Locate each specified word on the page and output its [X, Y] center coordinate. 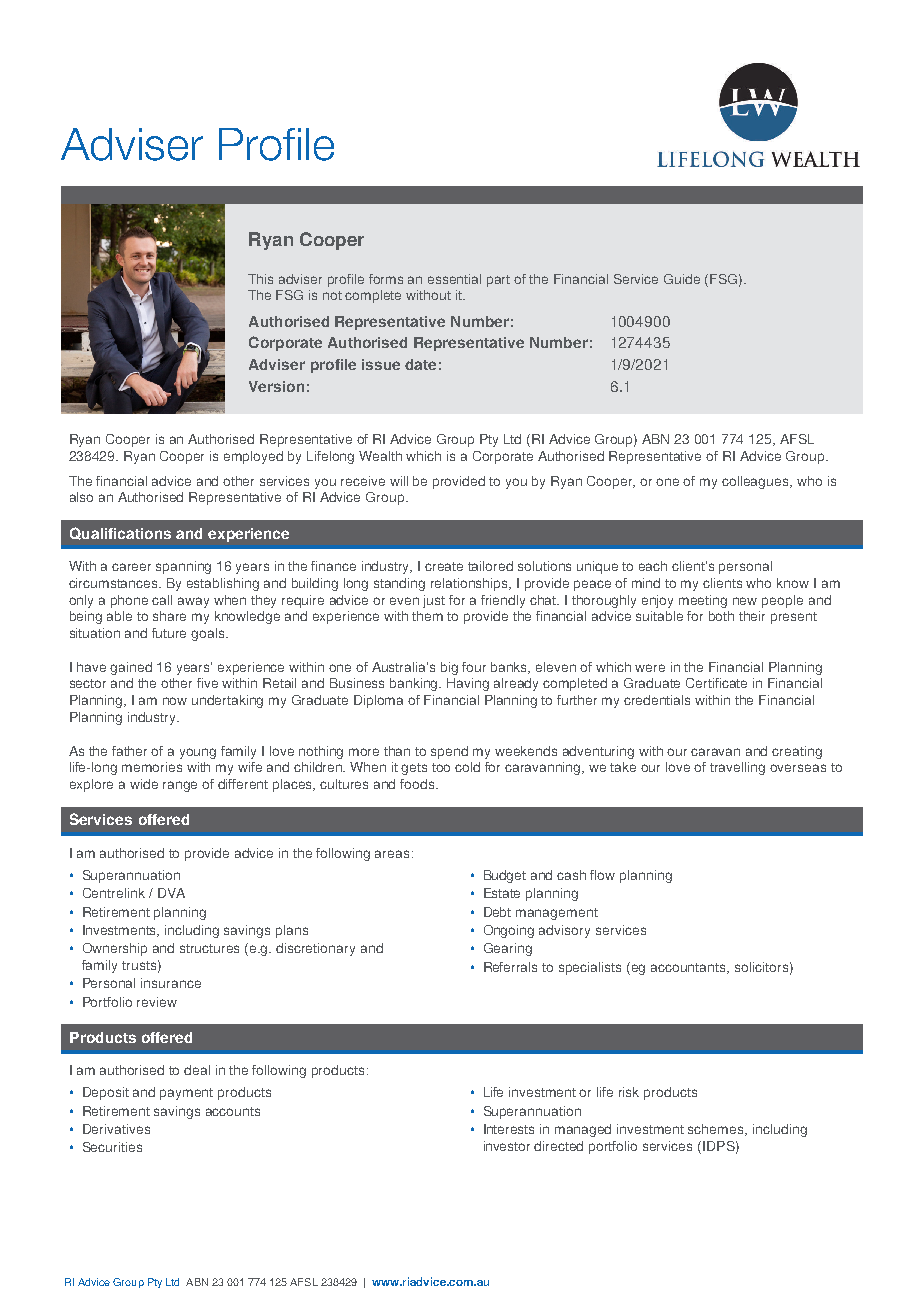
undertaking [227, 701]
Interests [509, 1129]
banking [415, 684]
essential [454, 279]
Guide [682, 279]
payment [186, 1094]
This [260, 279]
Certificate [716, 683]
